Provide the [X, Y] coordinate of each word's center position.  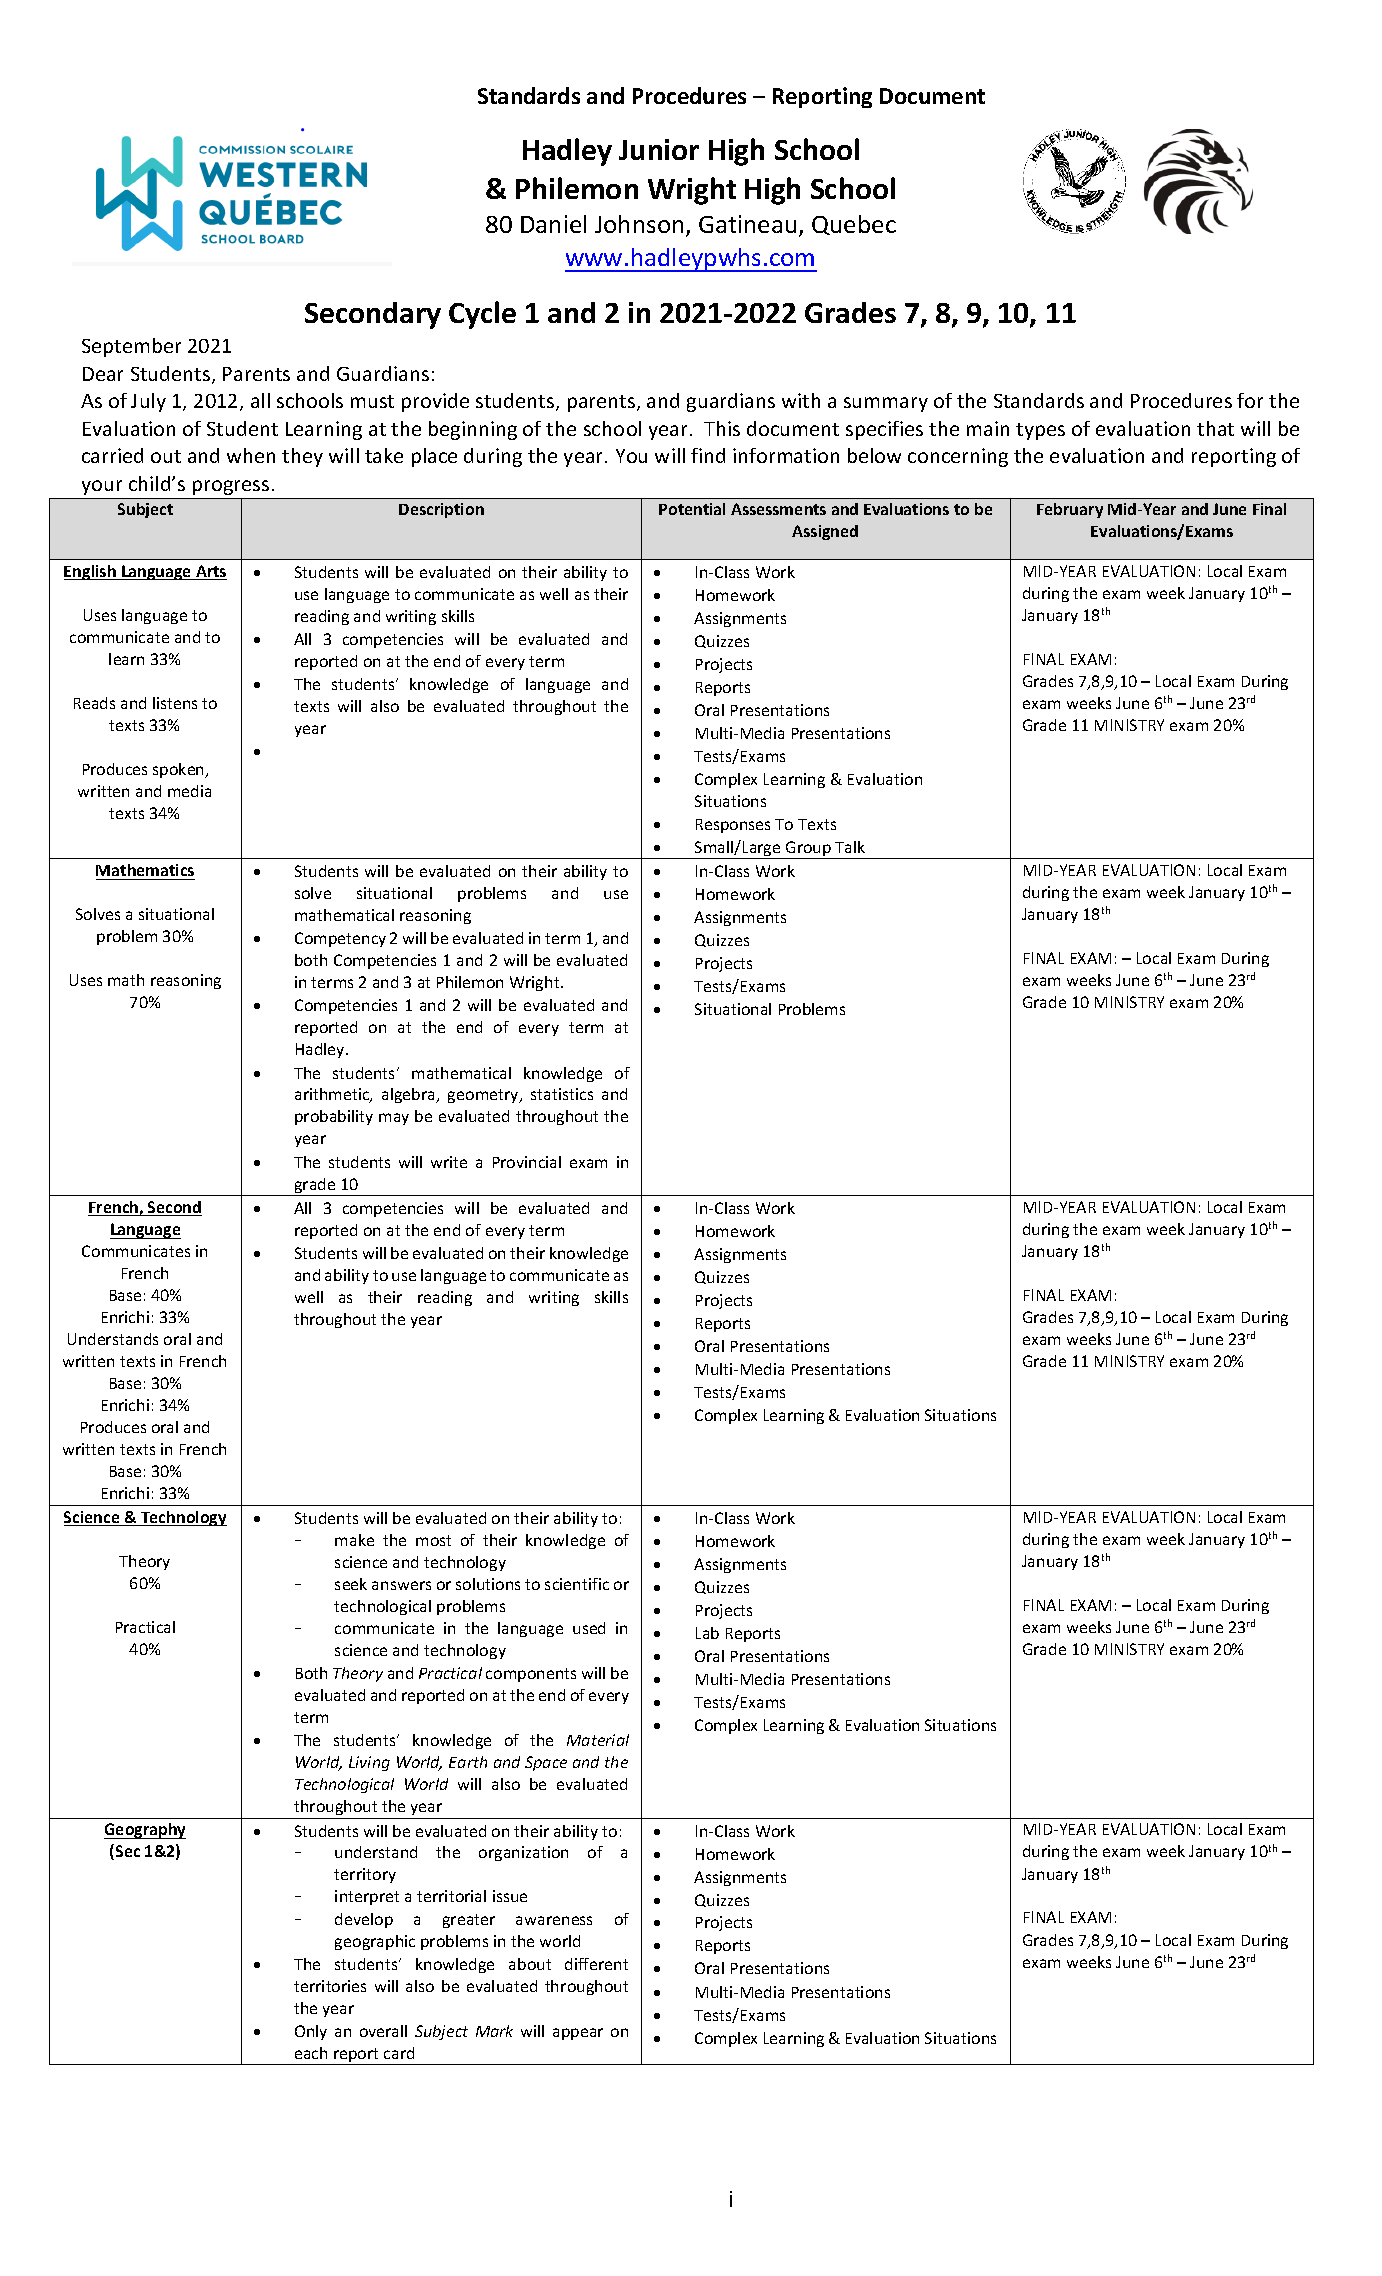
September [131, 347]
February [1070, 510]
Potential [692, 509]
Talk [850, 847]
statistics [562, 1094]
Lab [707, 1633]
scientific [577, 1584]
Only [311, 2032]
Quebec [854, 225]
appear [578, 2034]
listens [175, 703]
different [596, 1964]
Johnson [639, 224]
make [354, 1540]
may [394, 1119]
